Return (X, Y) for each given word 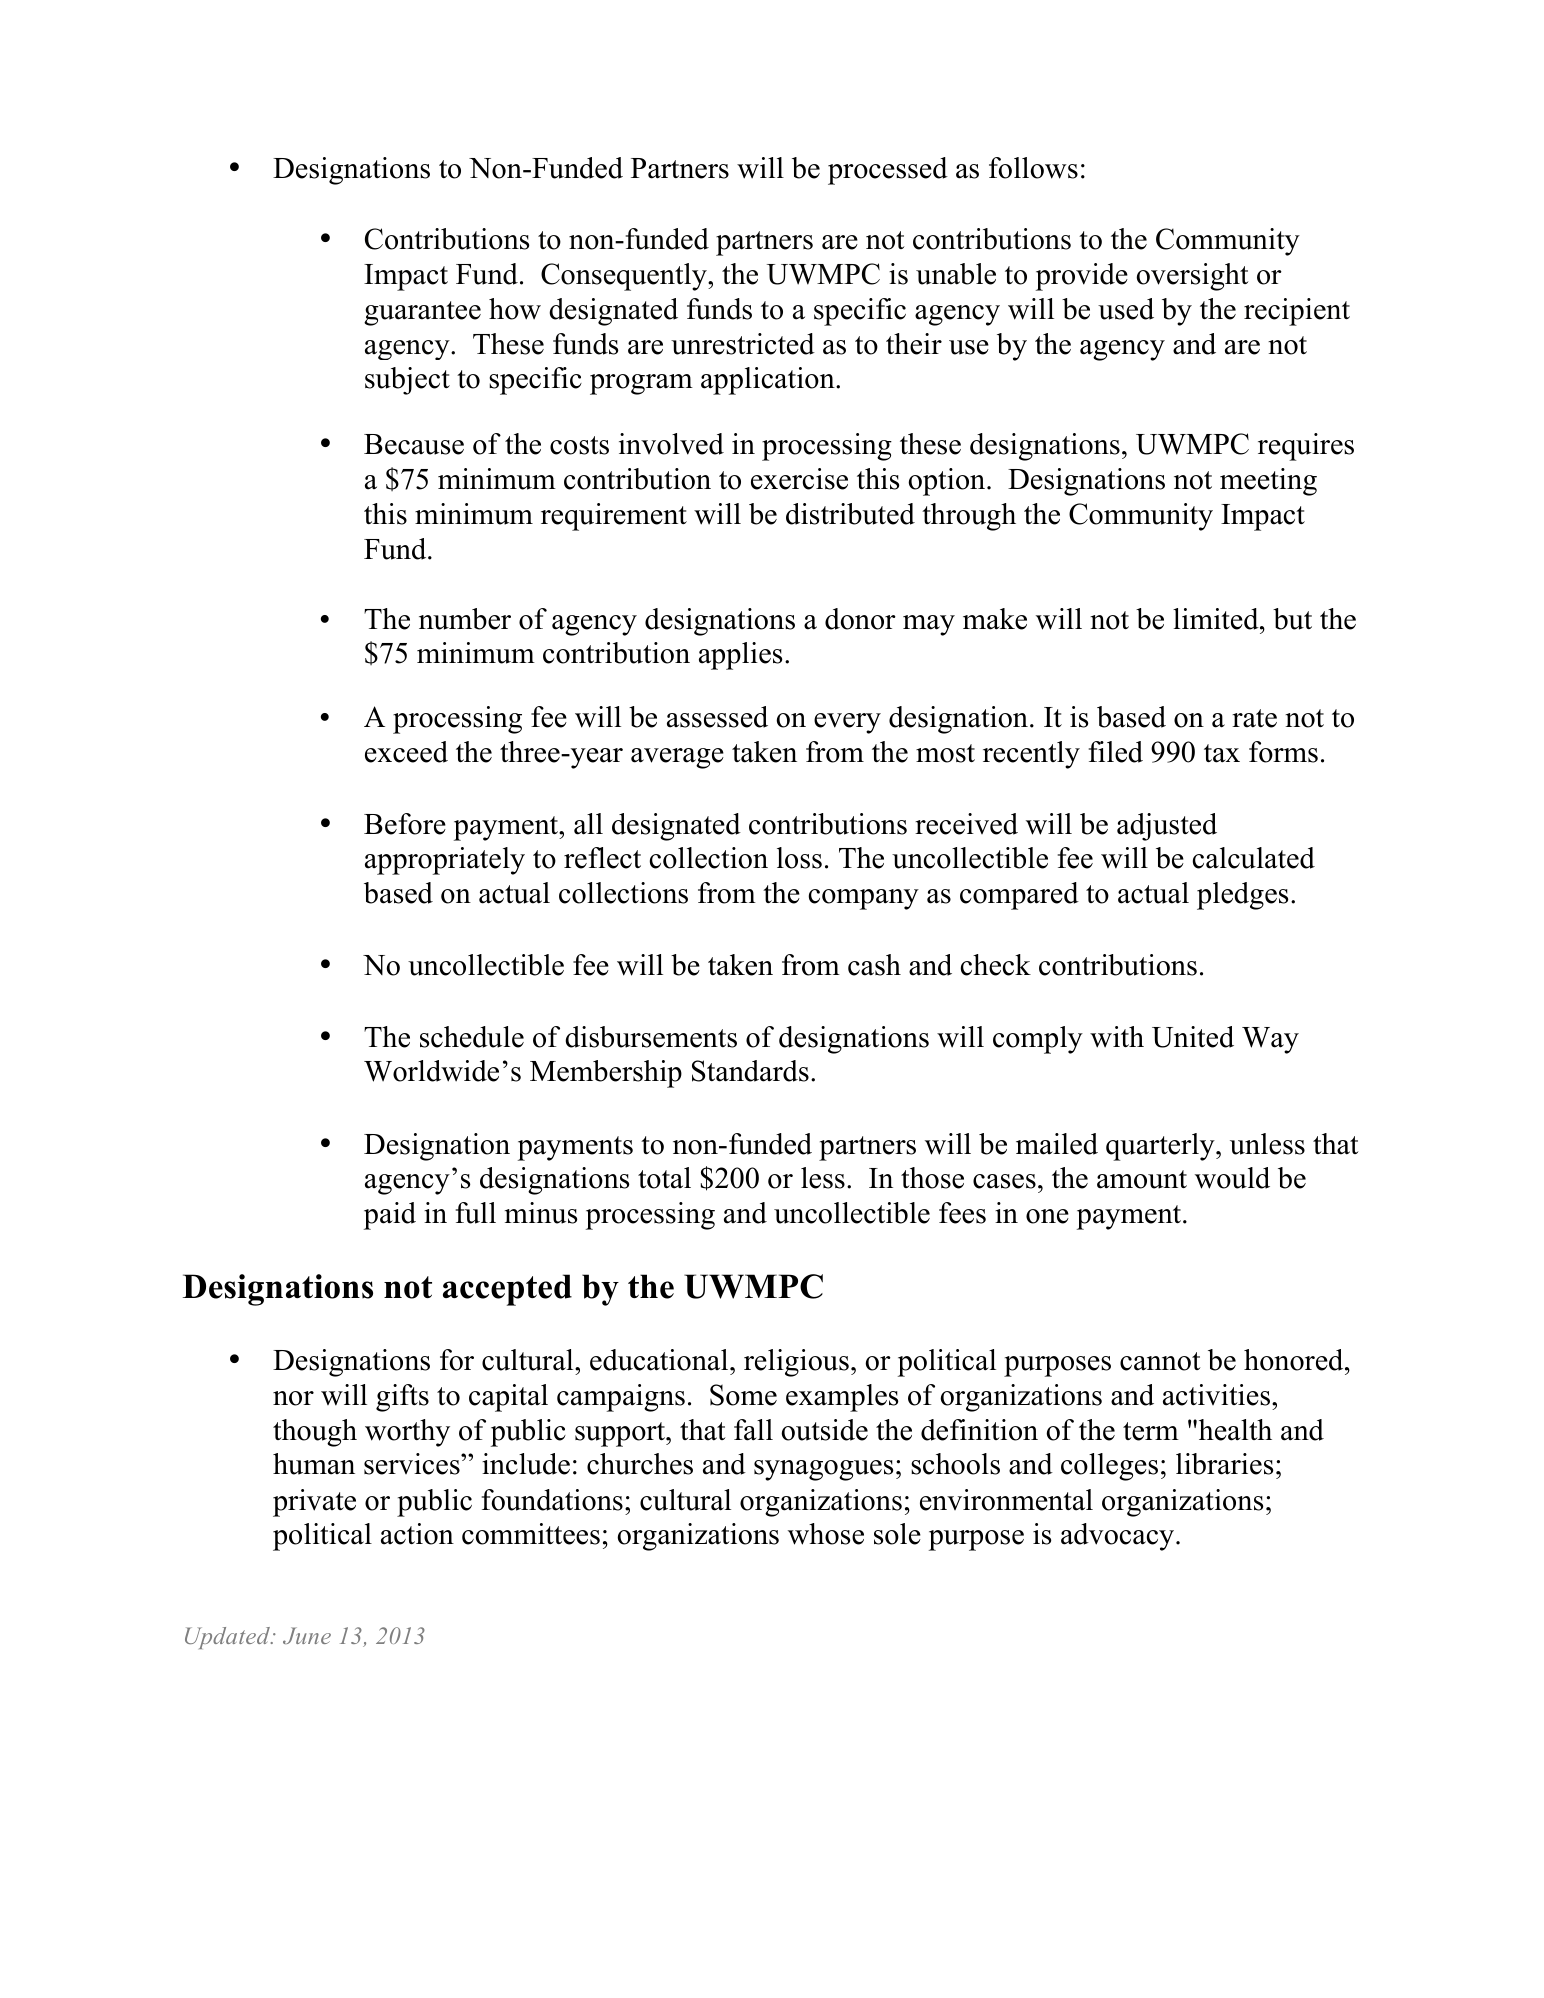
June (307, 1635)
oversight (1192, 277)
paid (390, 1216)
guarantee (422, 313)
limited (1217, 619)
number (465, 619)
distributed (850, 514)
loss (799, 858)
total (664, 1178)
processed (888, 171)
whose (826, 1534)
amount (1142, 1179)
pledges (1242, 896)
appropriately (445, 861)
